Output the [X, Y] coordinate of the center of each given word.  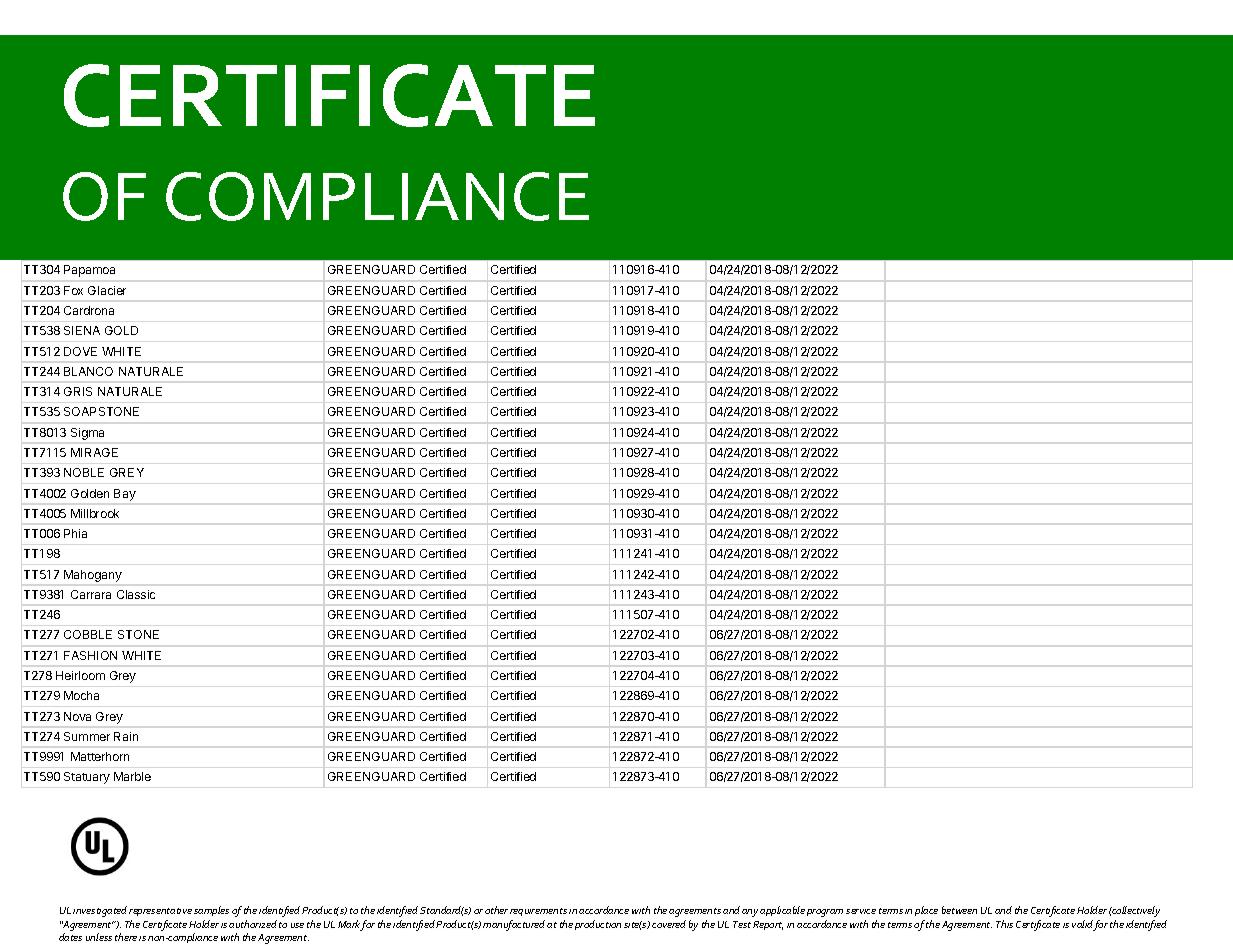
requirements [538, 912]
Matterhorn [100, 756]
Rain [126, 736]
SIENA [82, 330]
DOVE [80, 351]
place [926, 911]
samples [211, 911]
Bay [125, 495]
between [959, 910]
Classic [136, 594]
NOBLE [84, 472]
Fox [73, 290]
